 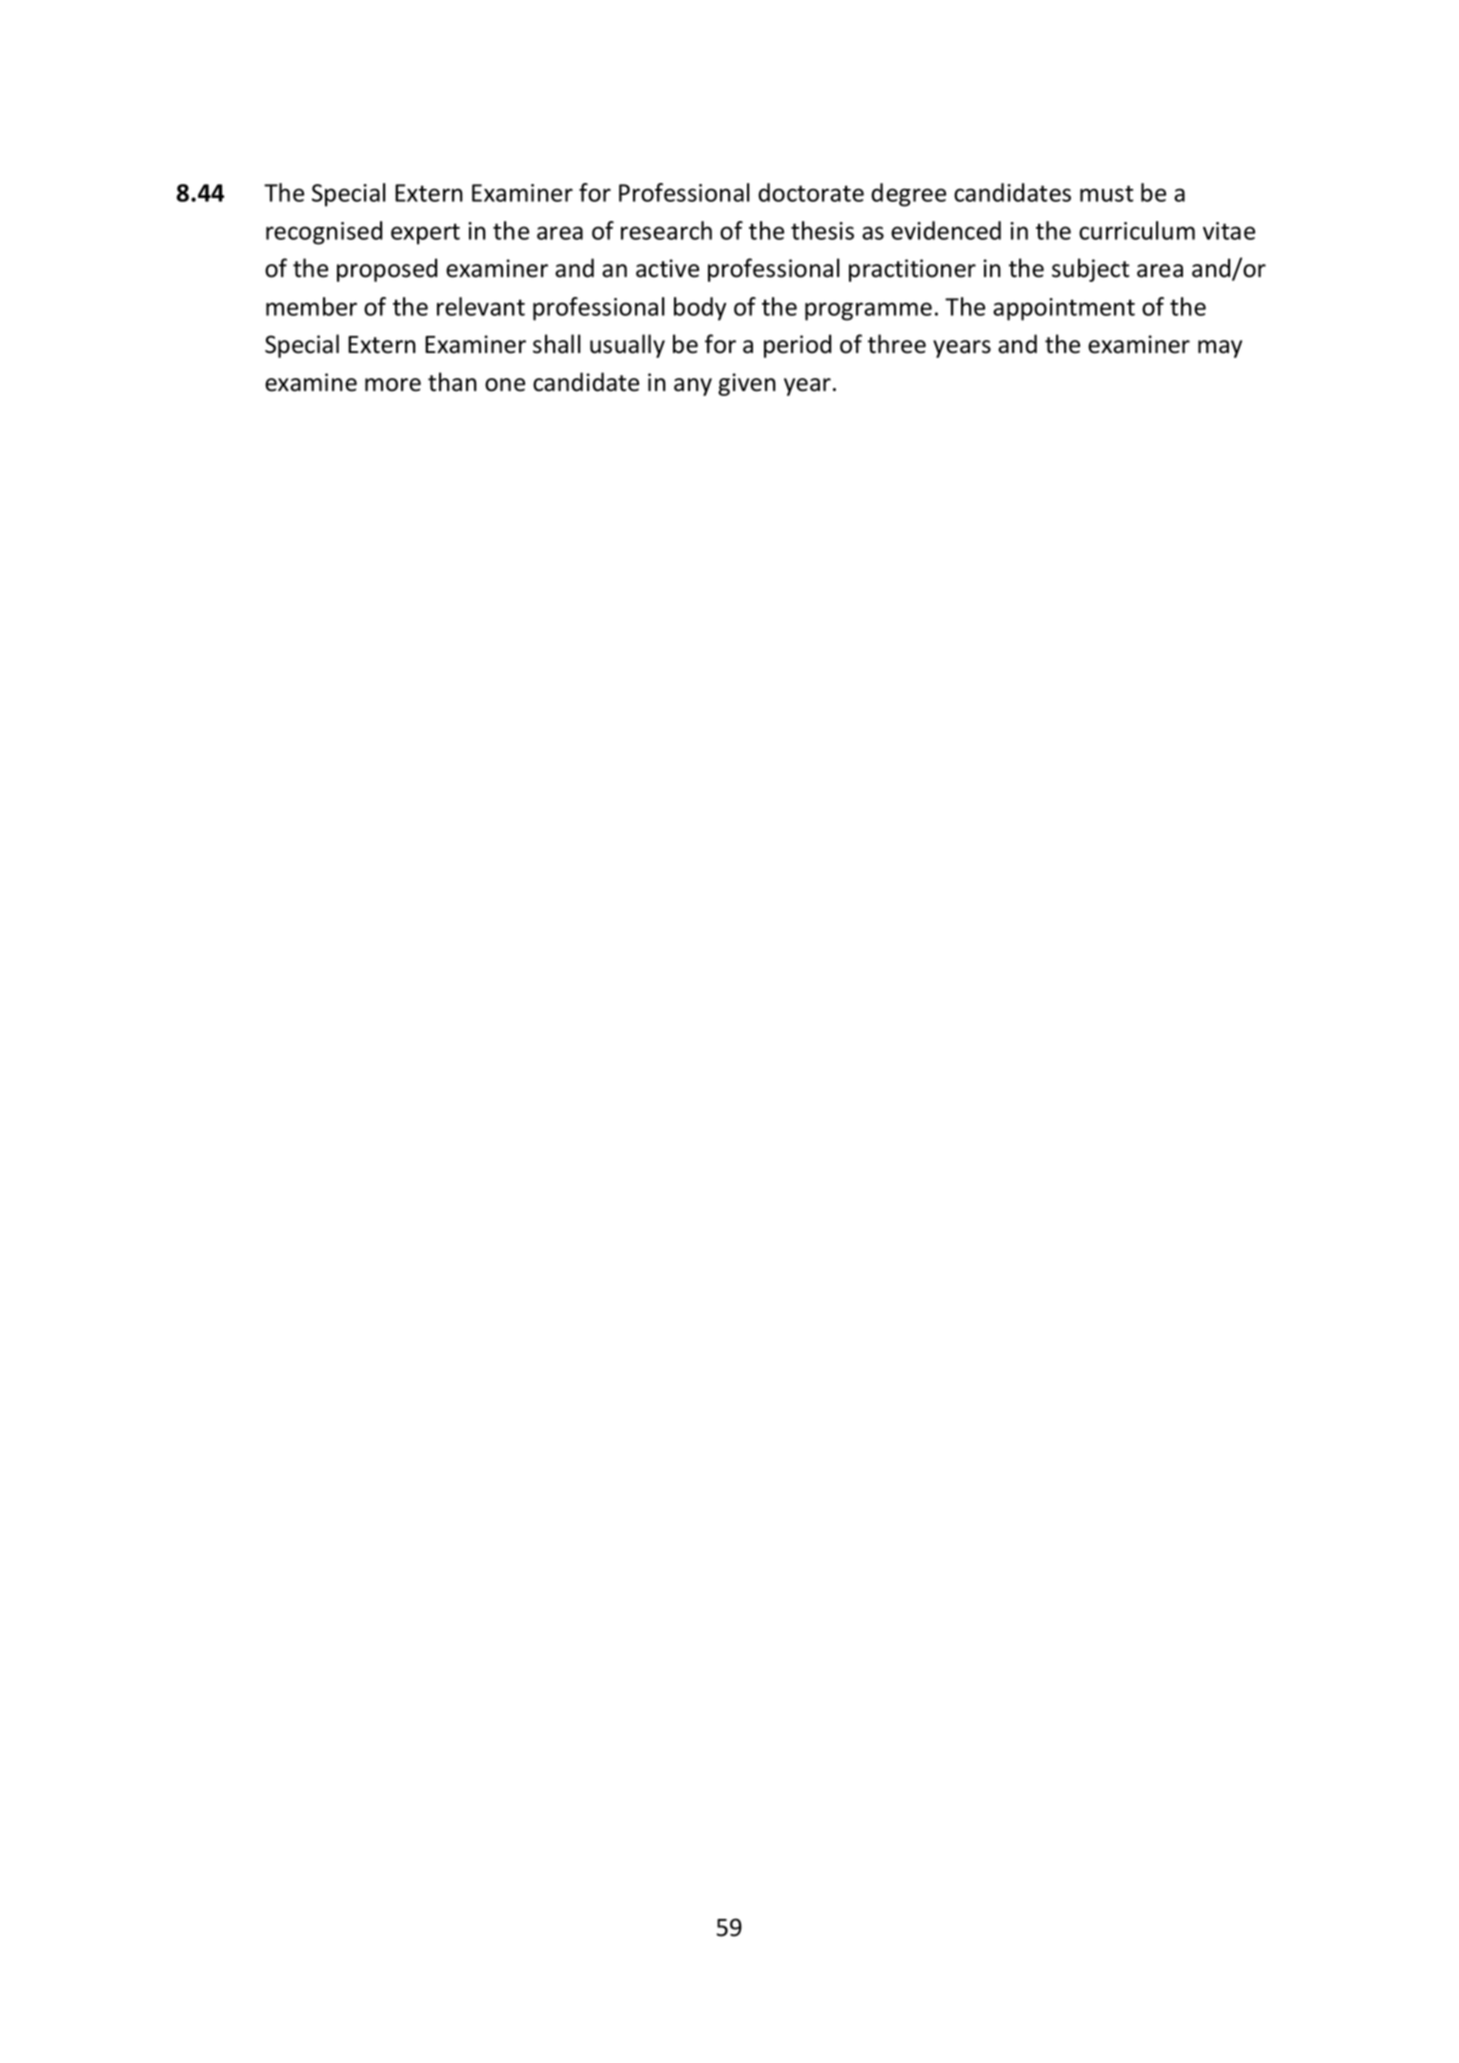 I want to click on body, so click(x=700, y=309).
